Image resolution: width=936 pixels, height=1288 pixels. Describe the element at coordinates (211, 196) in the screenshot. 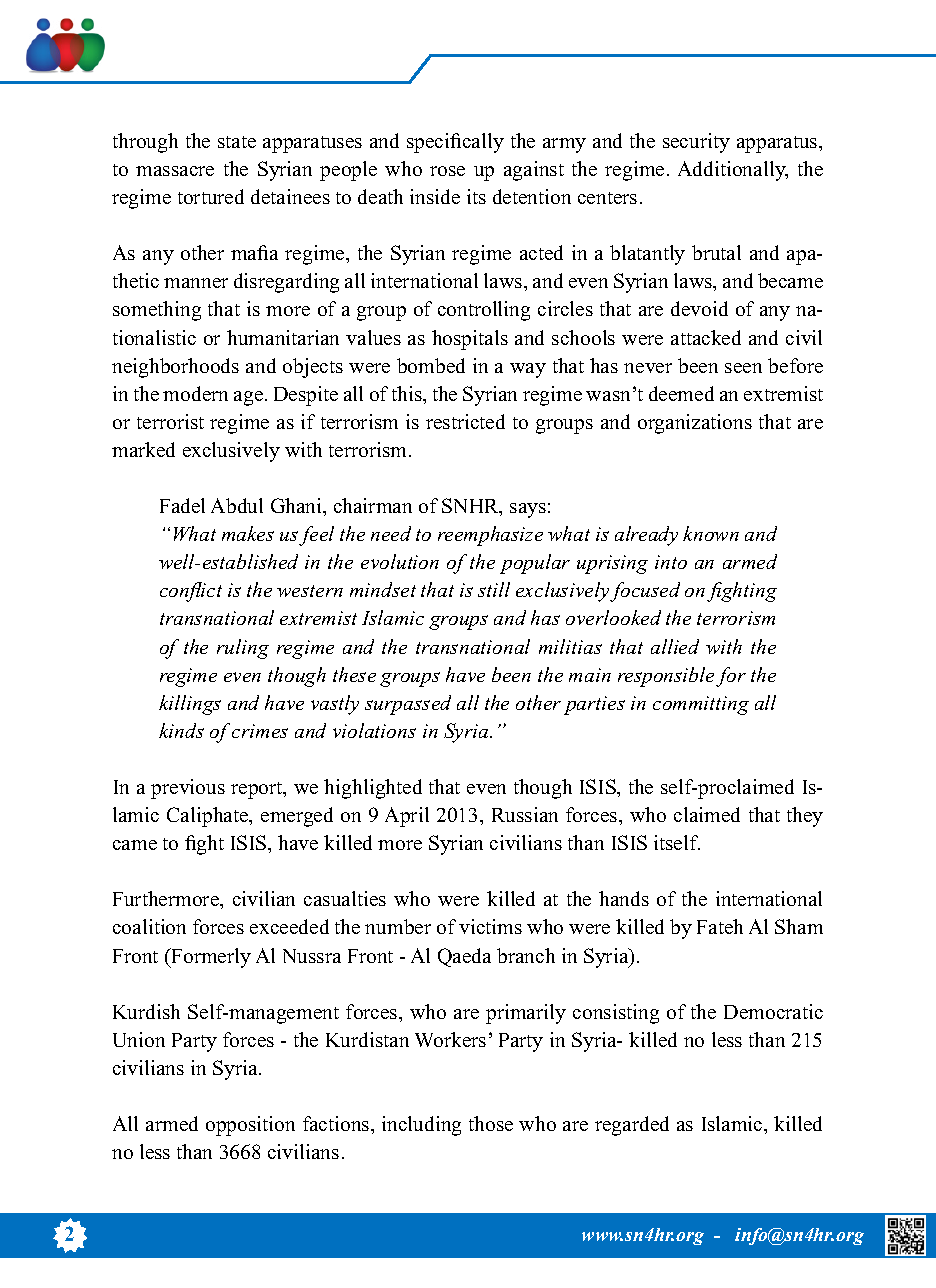

I see `tortured` at that location.
